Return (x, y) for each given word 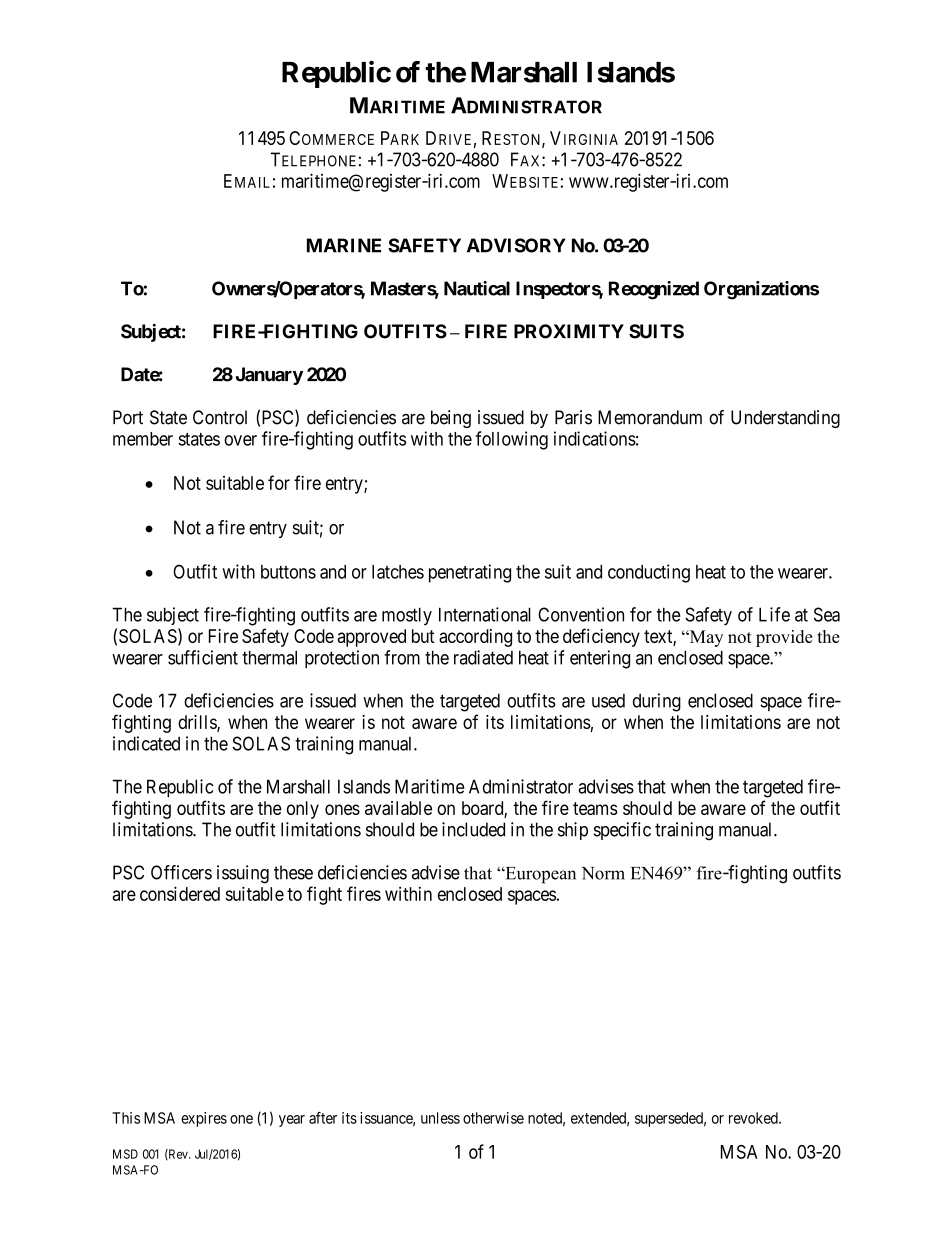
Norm (603, 873)
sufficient (203, 657)
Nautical (477, 288)
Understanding (785, 419)
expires (204, 1119)
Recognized (654, 290)
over (240, 440)
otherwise (493, 1118)
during (657, 702)
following (512, 440)
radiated (483, 657)
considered (180, 893)
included (473, 829)
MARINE (344, 245)
